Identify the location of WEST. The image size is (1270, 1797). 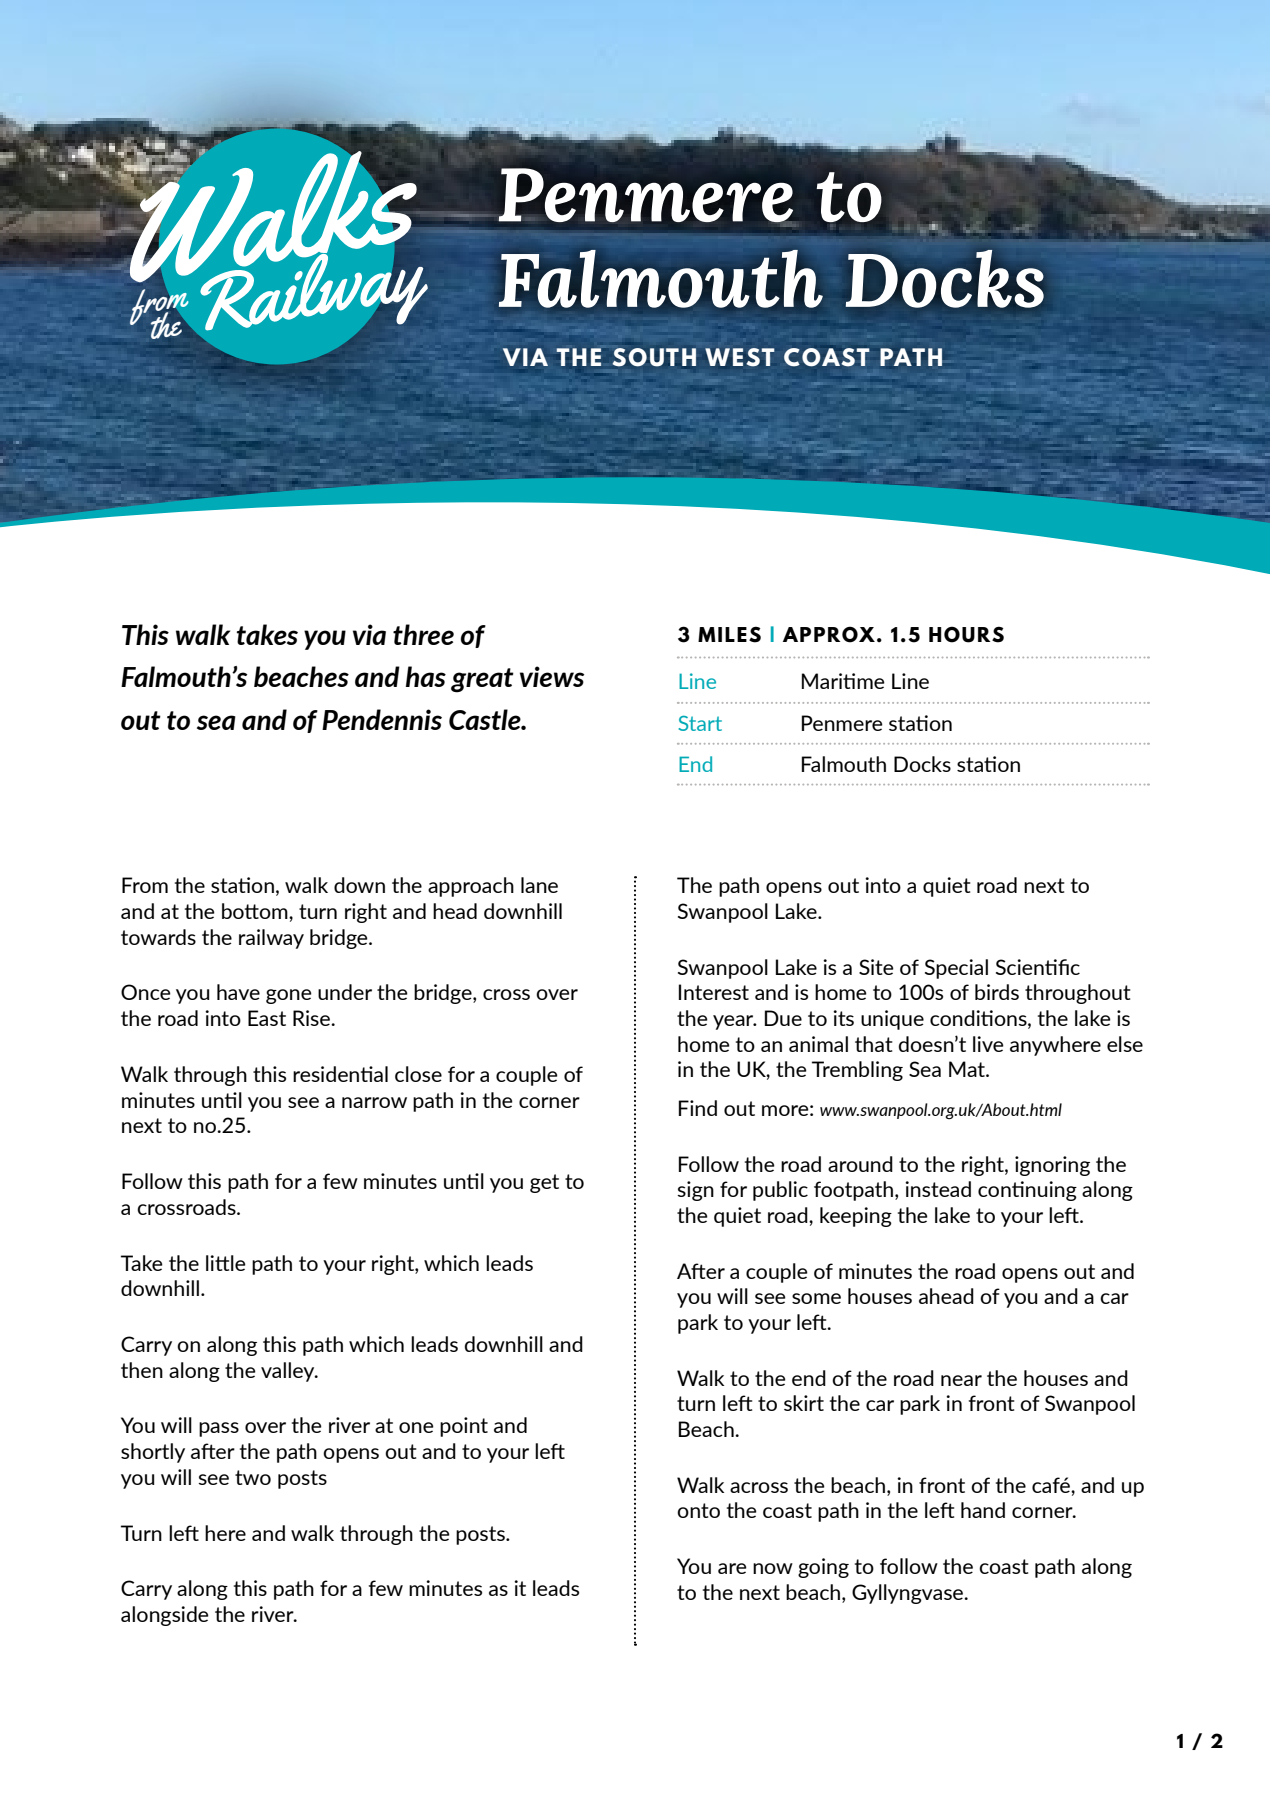
(740, 357).
